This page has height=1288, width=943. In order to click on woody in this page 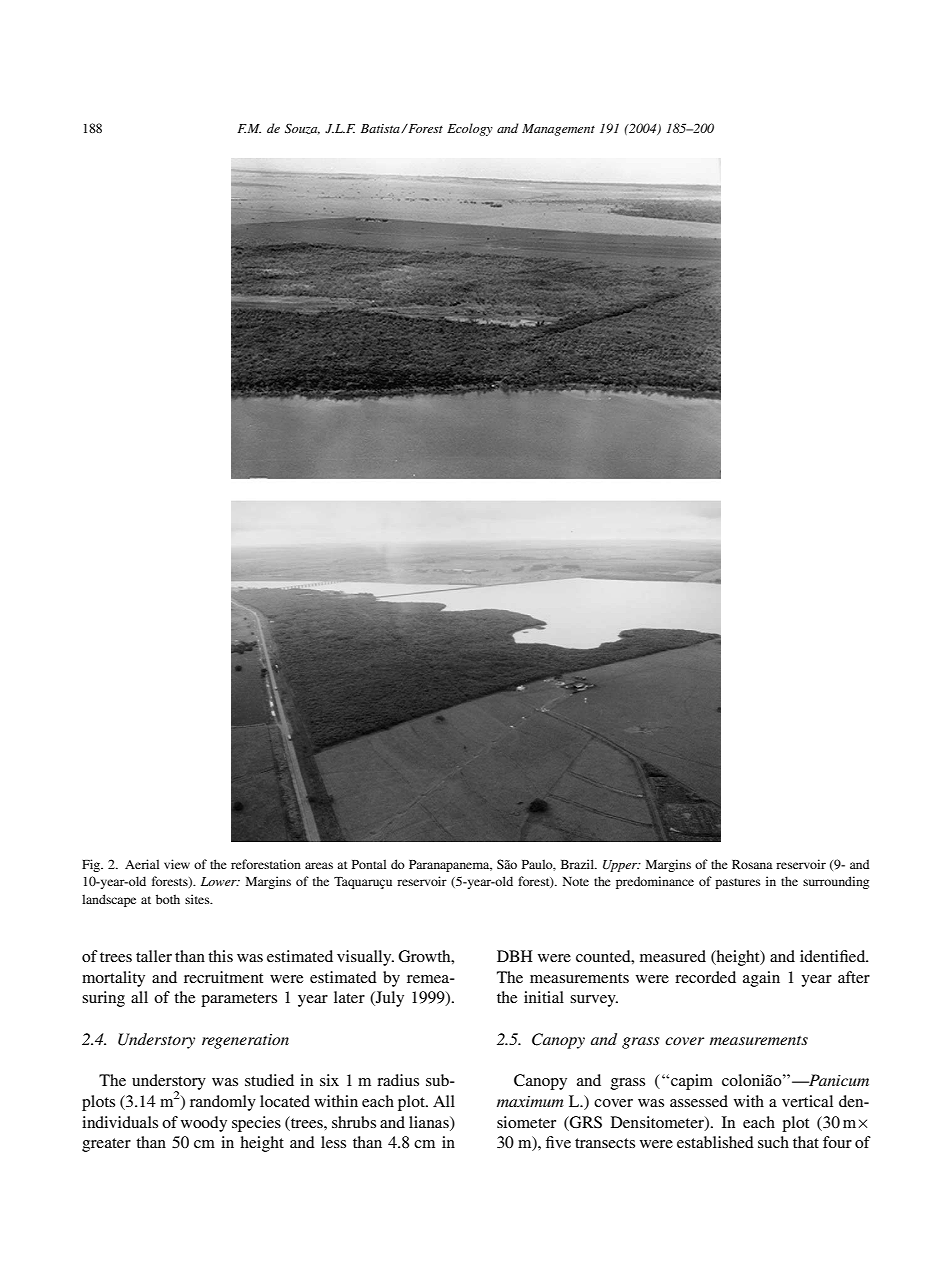, I will do `click(204, 1124)`.
